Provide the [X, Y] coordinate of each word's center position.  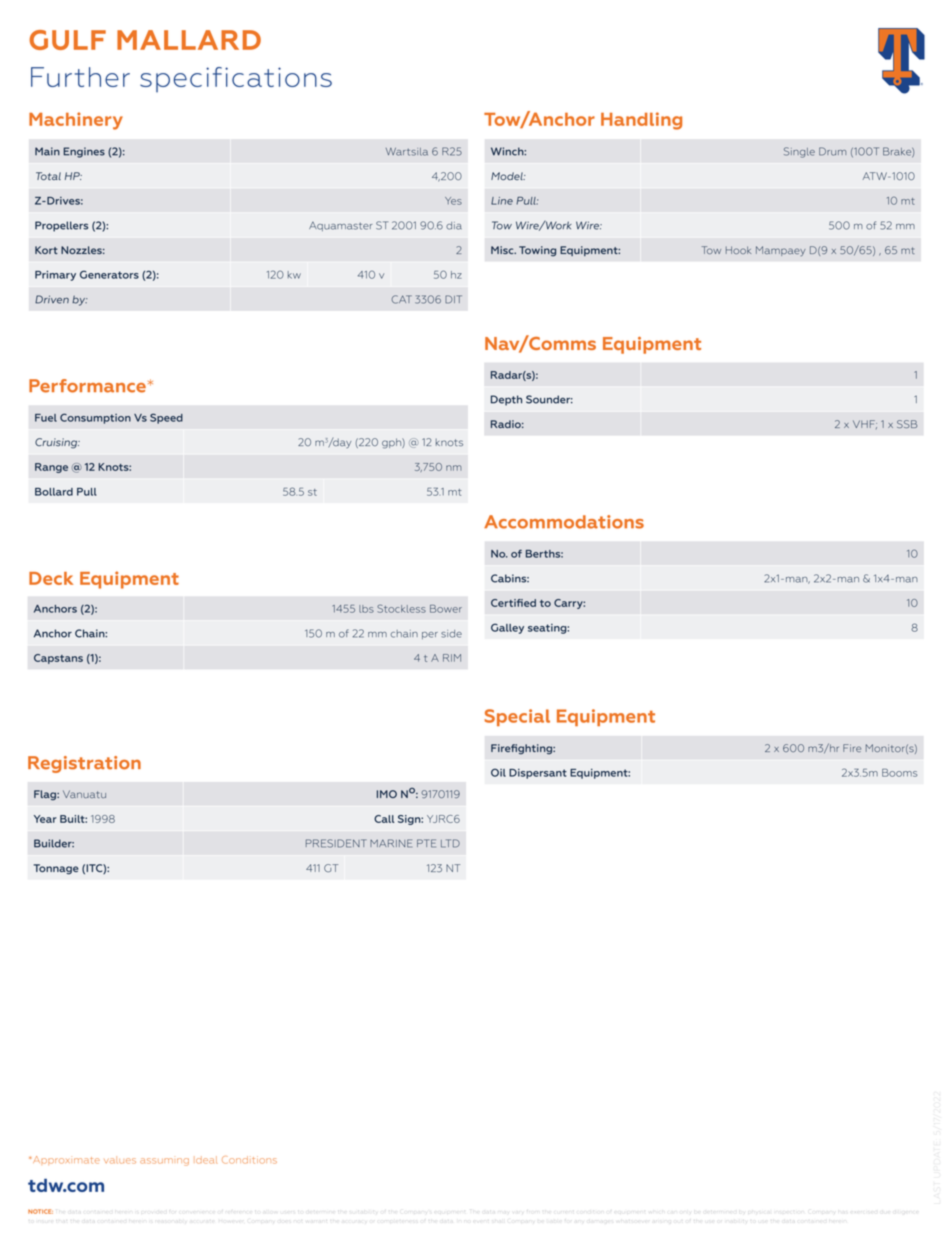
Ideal [206, 1160]
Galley [507, 628]
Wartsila [407, 152]
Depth [506, 400]
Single [799, 152]
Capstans [58, 659]
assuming [164, 1162]
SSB [907, 424]
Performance [87, 386]
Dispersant [538, 774]
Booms [899, 773]
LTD [450, 843]
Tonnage [56, 869]
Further [80, 77]
